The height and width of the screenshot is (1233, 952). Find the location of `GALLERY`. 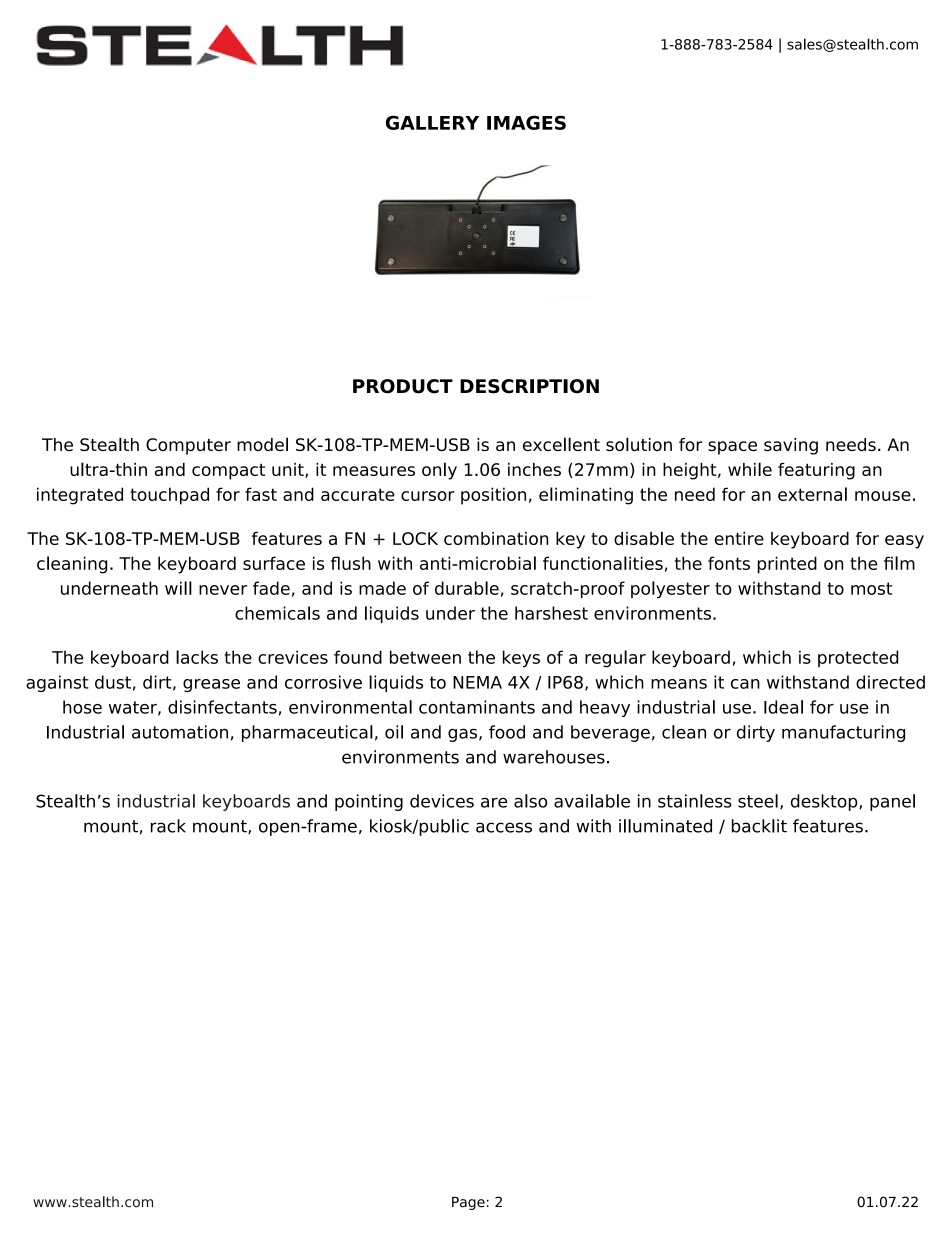

GALLERY is located at coordinates (432, 122).
